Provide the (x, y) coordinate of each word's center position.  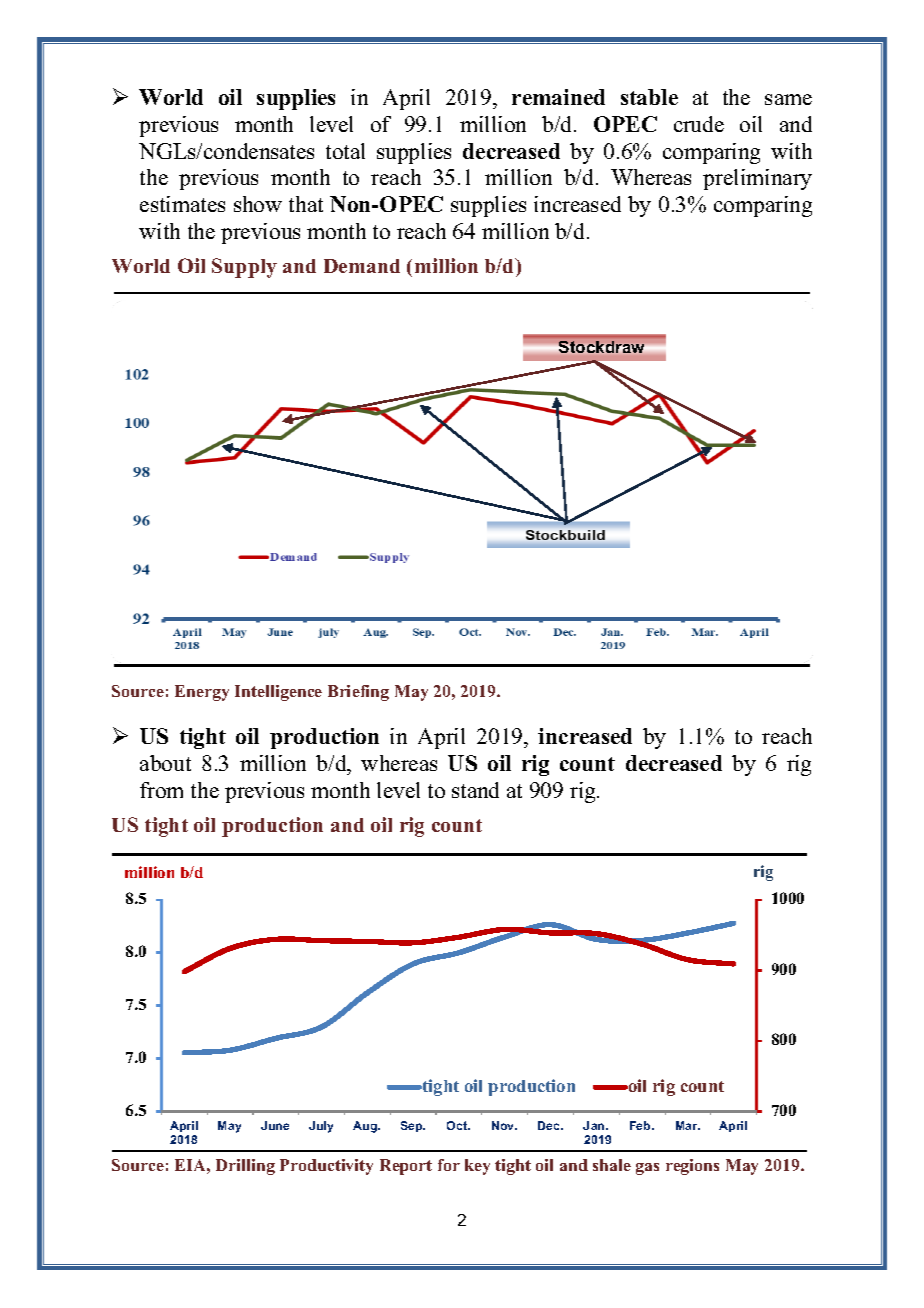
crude (699, 124)
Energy (202, 693)
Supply (244, 268)
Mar (688, 1125)
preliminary (757, 179)
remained (558, 97)
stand (475, 790)
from (161, 790)
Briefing (358, 693)
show (258, 204)
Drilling (245, 1167)
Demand (362, 266)
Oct (458, 1125)
